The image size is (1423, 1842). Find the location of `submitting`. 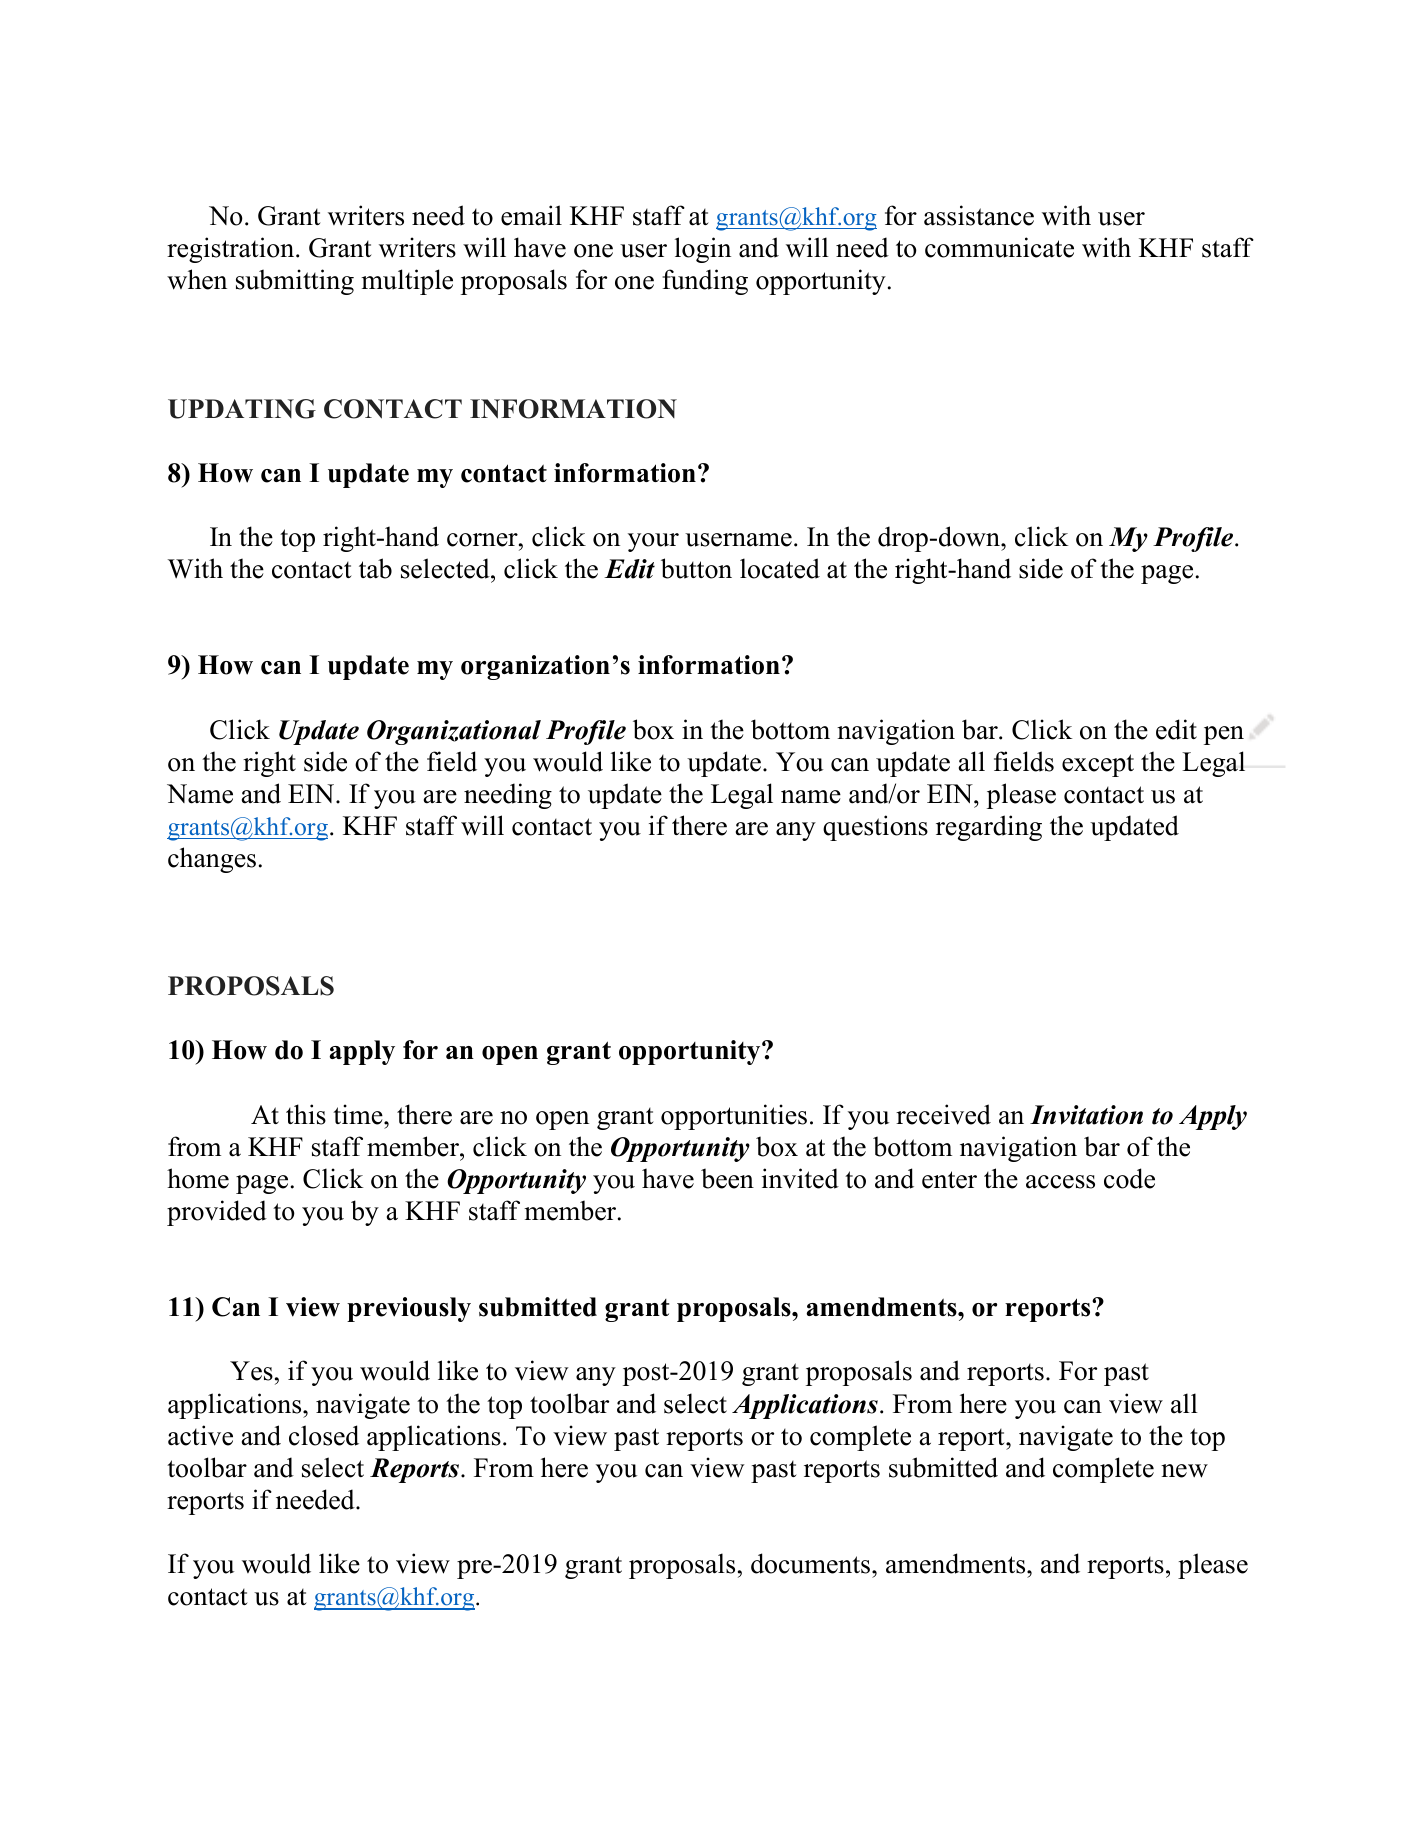

submitting is located at coordinates (295, 282).
